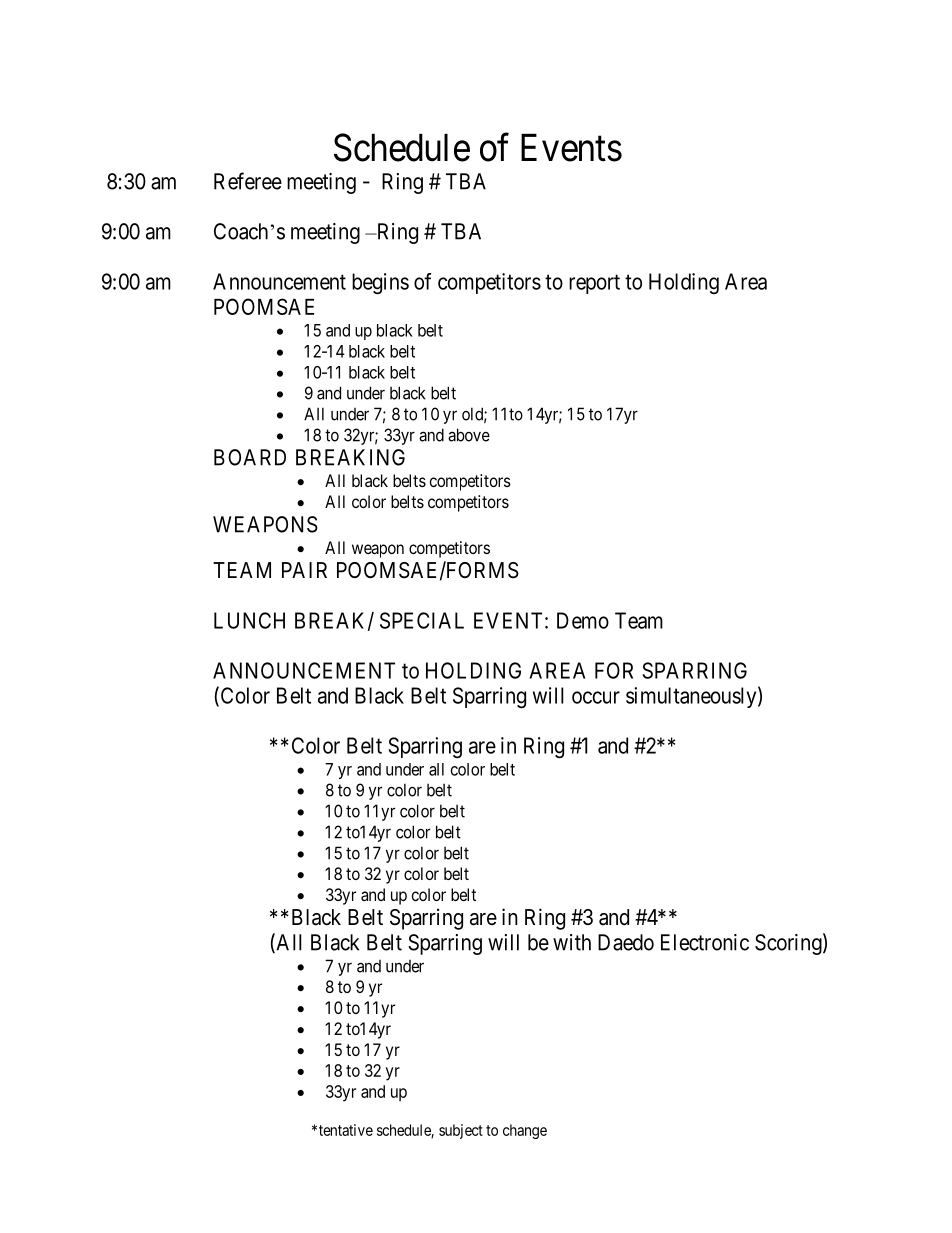 Image resolution: width=952 pixels, height=1233 pixels. Describe the element at coordinates (380, 283) in the screenshot. I see `begins` at that location.
